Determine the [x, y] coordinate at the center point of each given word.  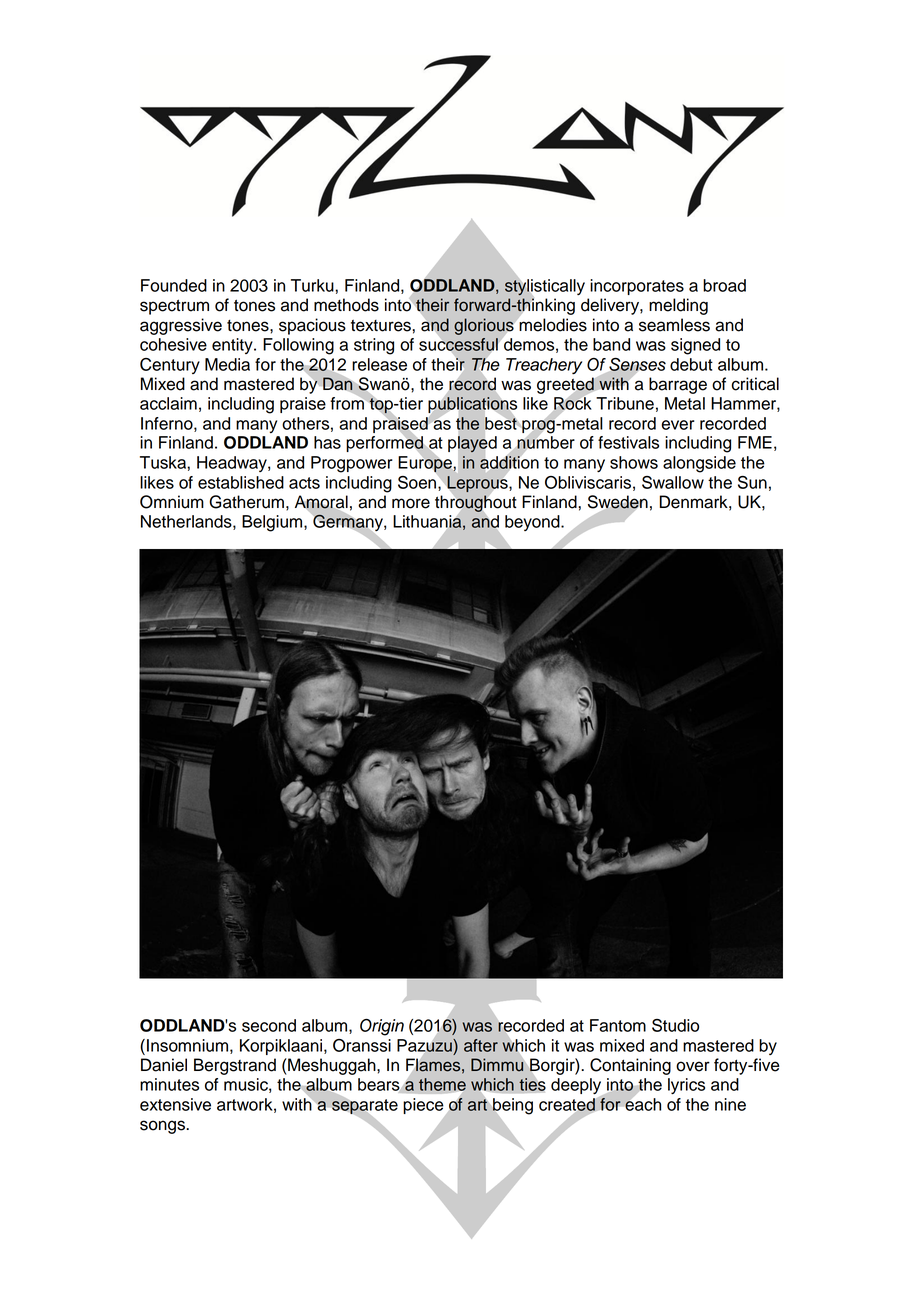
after [481, 1045]
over [693, 1066]
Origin [382, 1027]
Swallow [673, 482]
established [241, 482]
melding [678, 306]
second [269, 1025]
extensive [175, 1104]
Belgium [272, 523]
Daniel [164, 1065]
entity [233, 346]
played [472, 444]
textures [382, 326]
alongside [699, 464]
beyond [533, 523]
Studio [675, 1025]
